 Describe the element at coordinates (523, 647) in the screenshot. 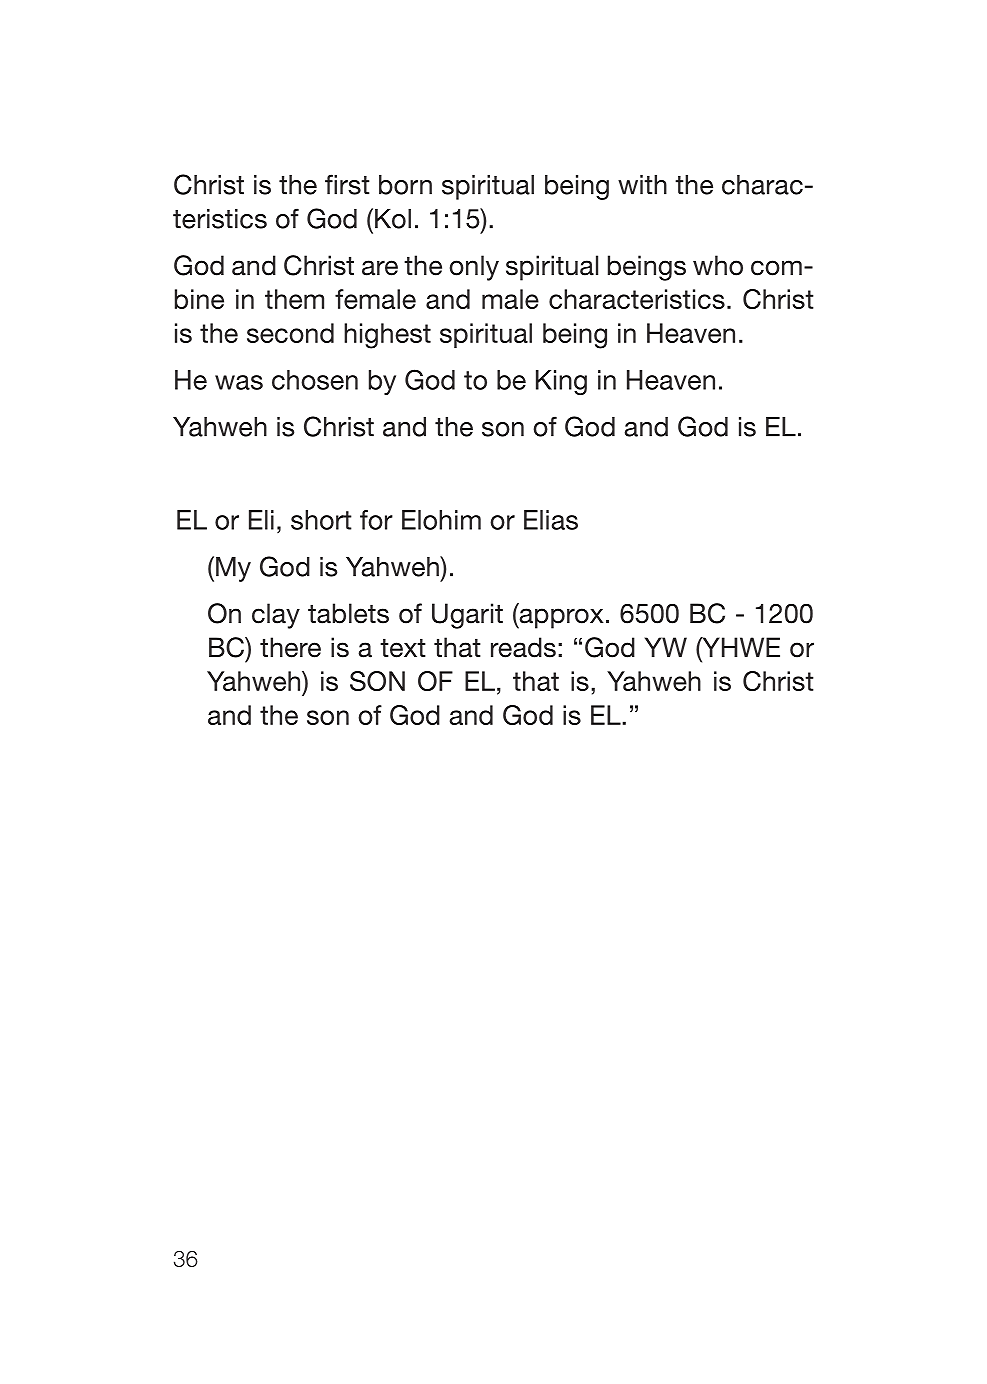

I see `reads` at that location.
